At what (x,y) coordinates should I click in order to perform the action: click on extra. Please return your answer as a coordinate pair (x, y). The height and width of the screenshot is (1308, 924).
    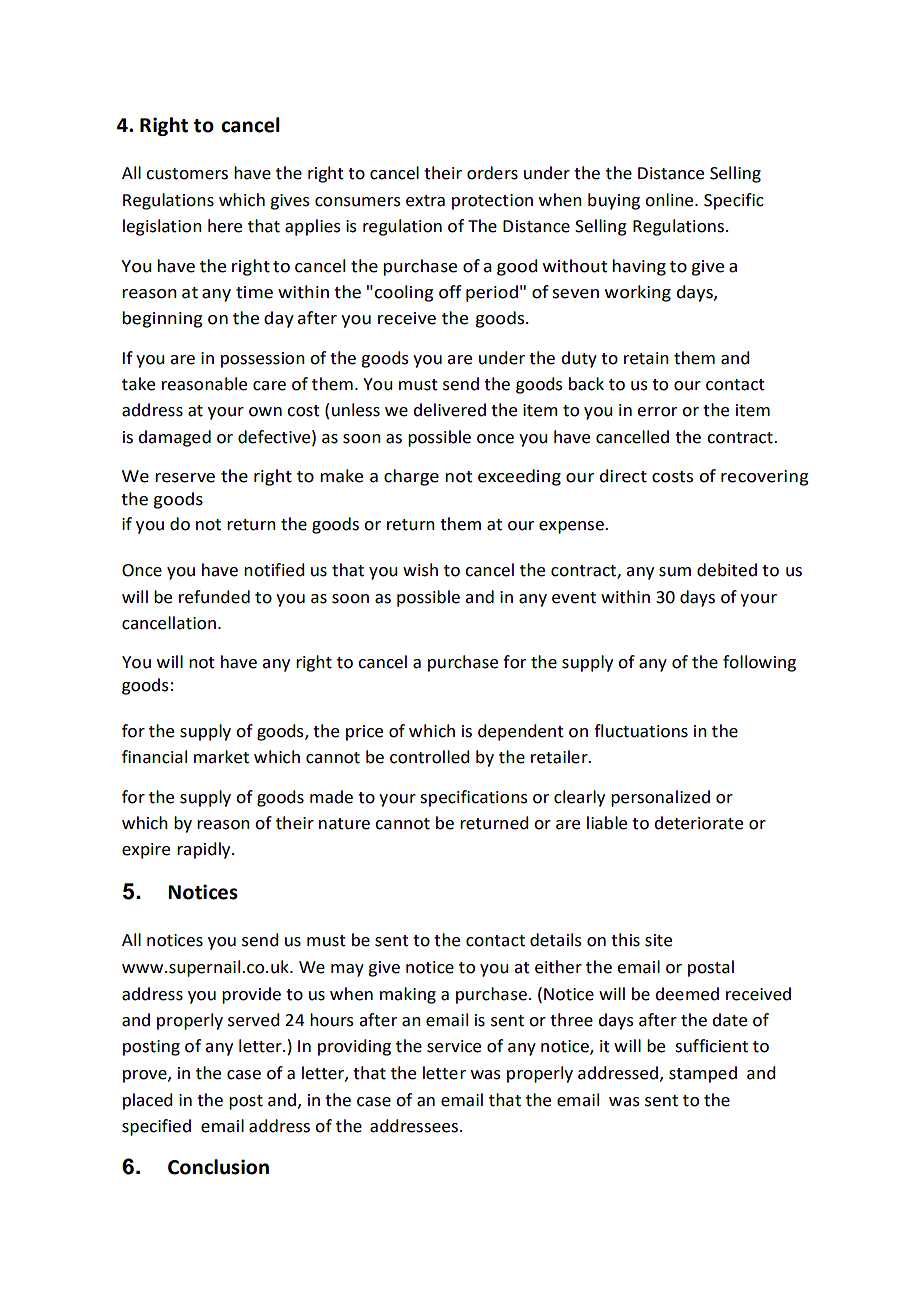
    Looking at the image, I should click on (425, 201).
